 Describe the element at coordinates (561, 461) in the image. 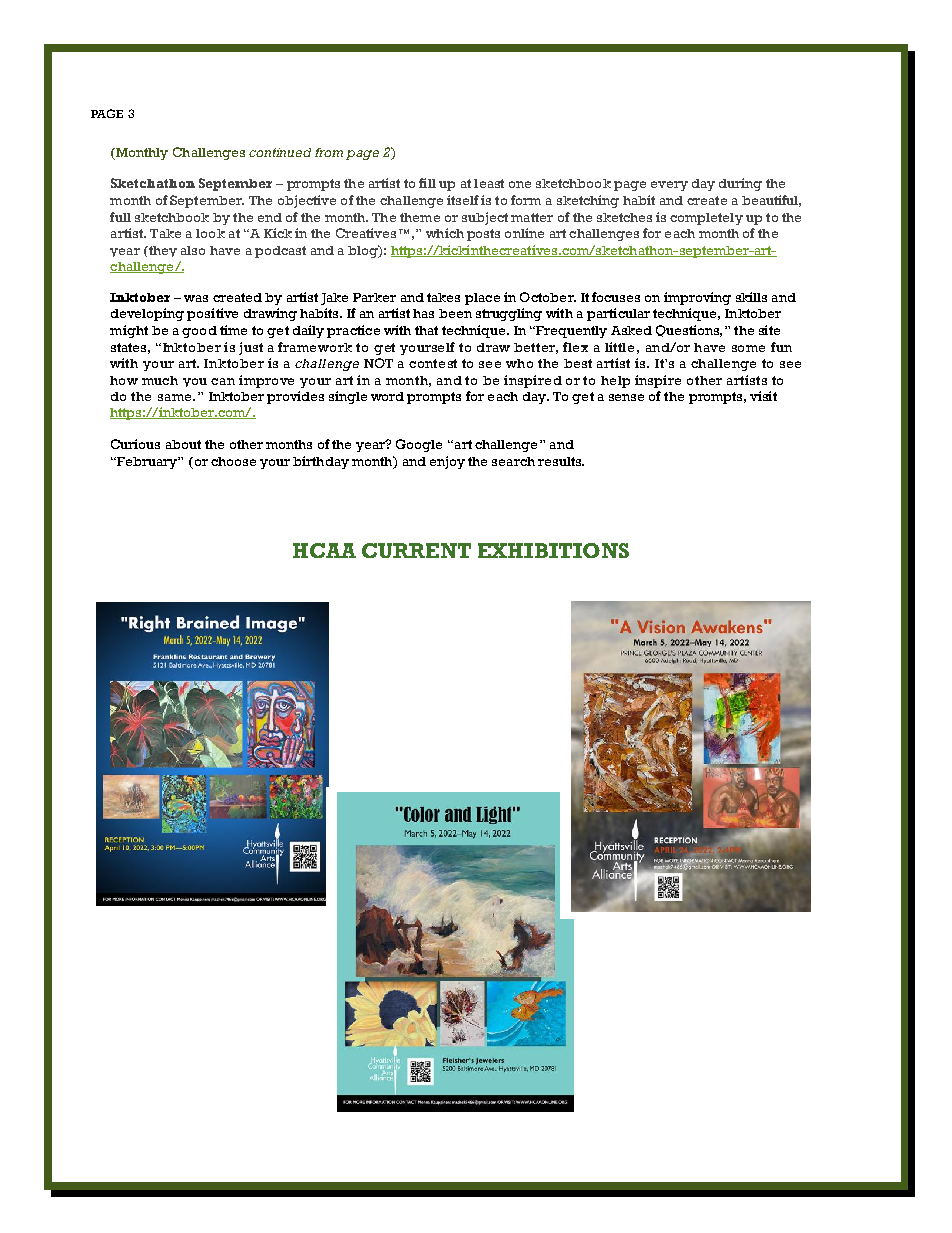

I see `results` at that location.
